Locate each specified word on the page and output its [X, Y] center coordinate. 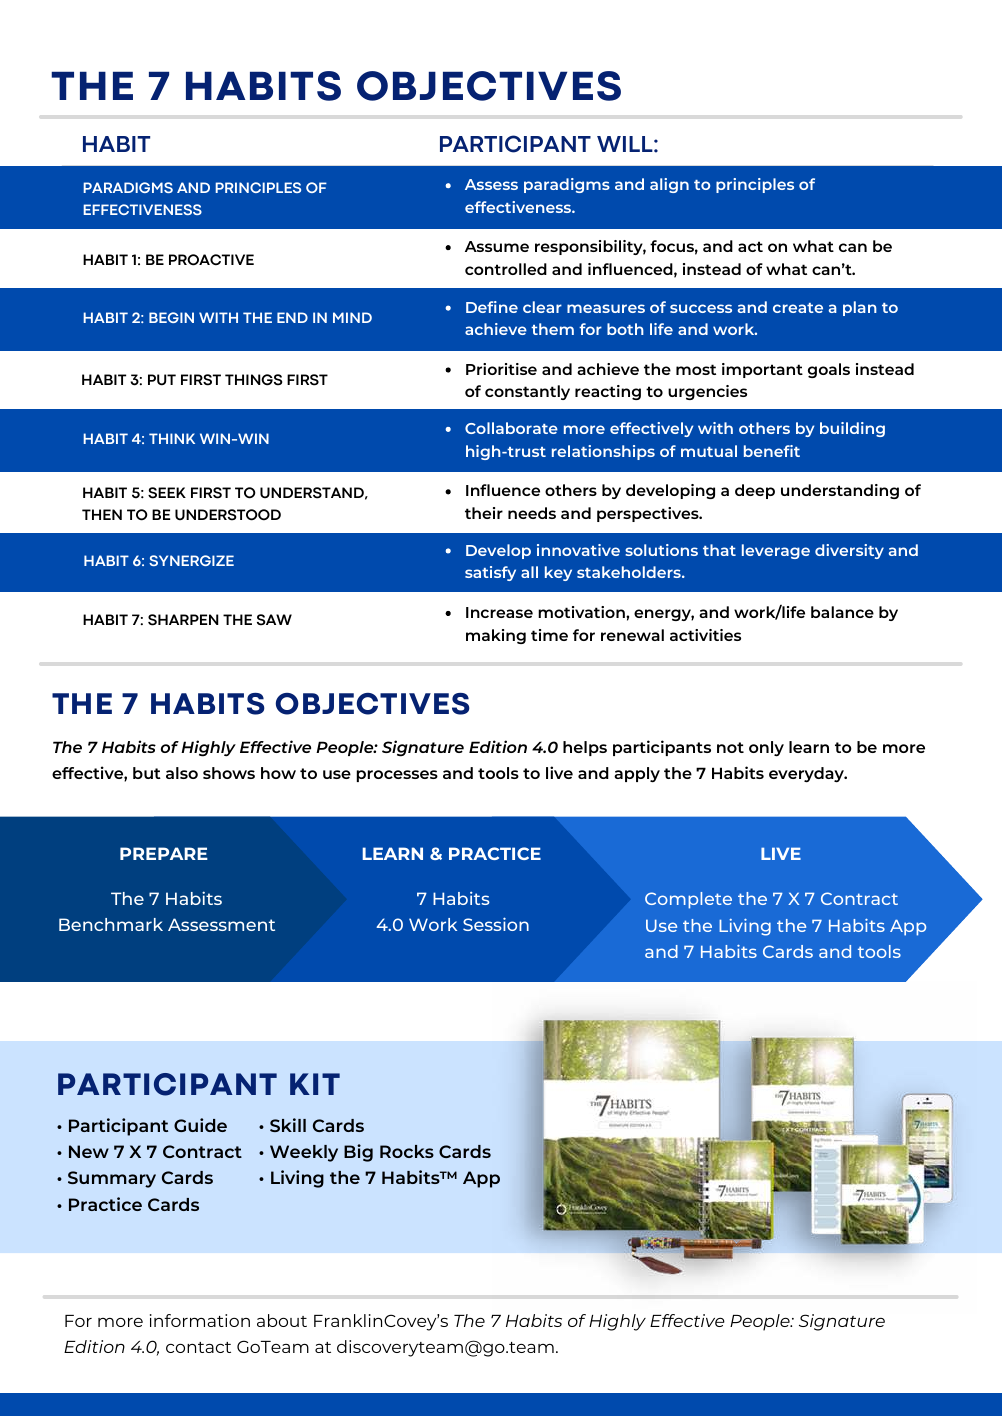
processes [397, 776]
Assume [497, 246]
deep [755, 491]
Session [496, 924]
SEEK [167, 493]
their [484, 513]
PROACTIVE [211, 260]
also [182, 773]
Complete [688, 900]
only [766, 749]
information [200, 1320]
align [669, 185]
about [282, 1320]
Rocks [407, 1151]
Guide [200, 1125]
